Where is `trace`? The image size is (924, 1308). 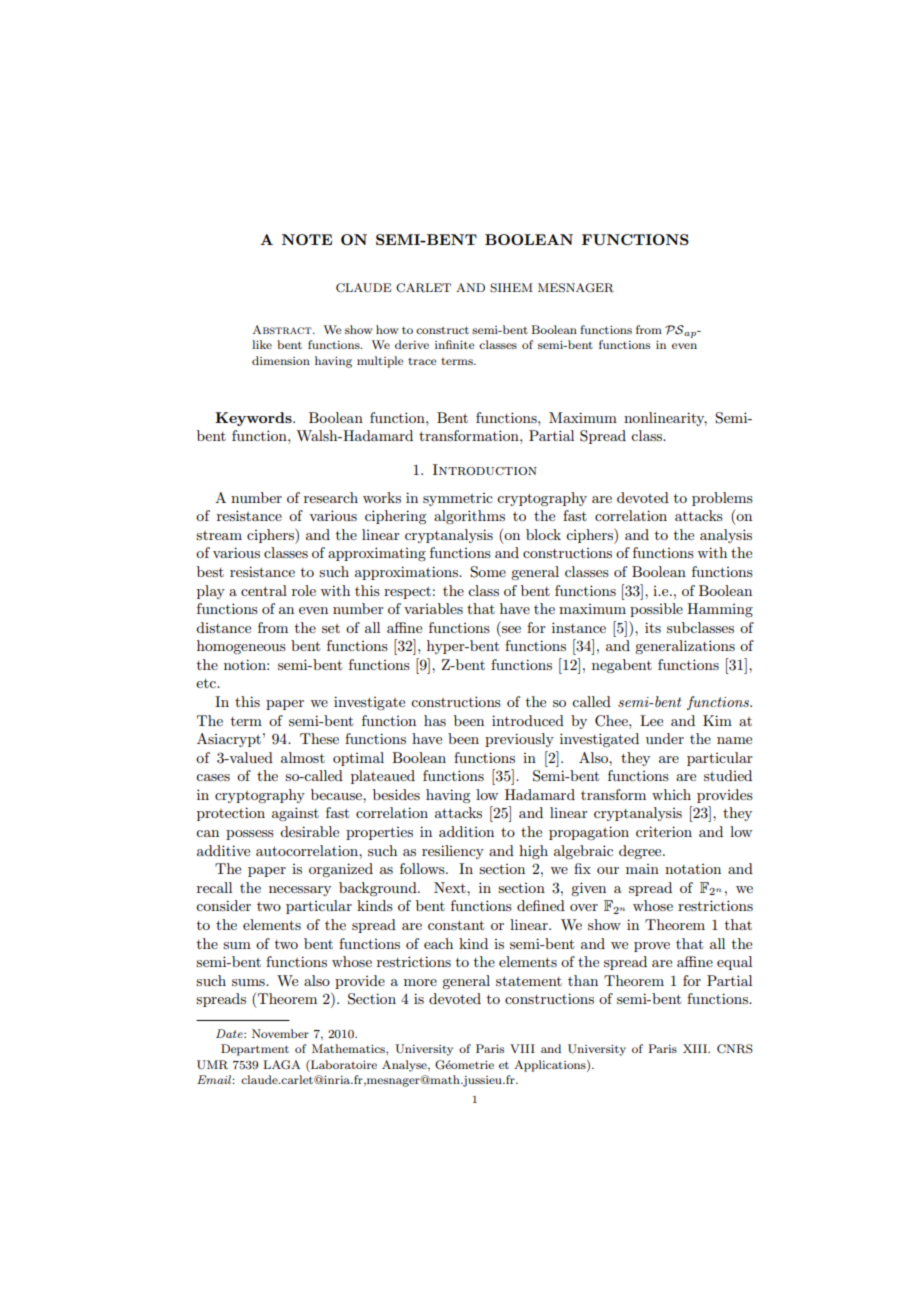
trace is located at coordinates (422, 361).
